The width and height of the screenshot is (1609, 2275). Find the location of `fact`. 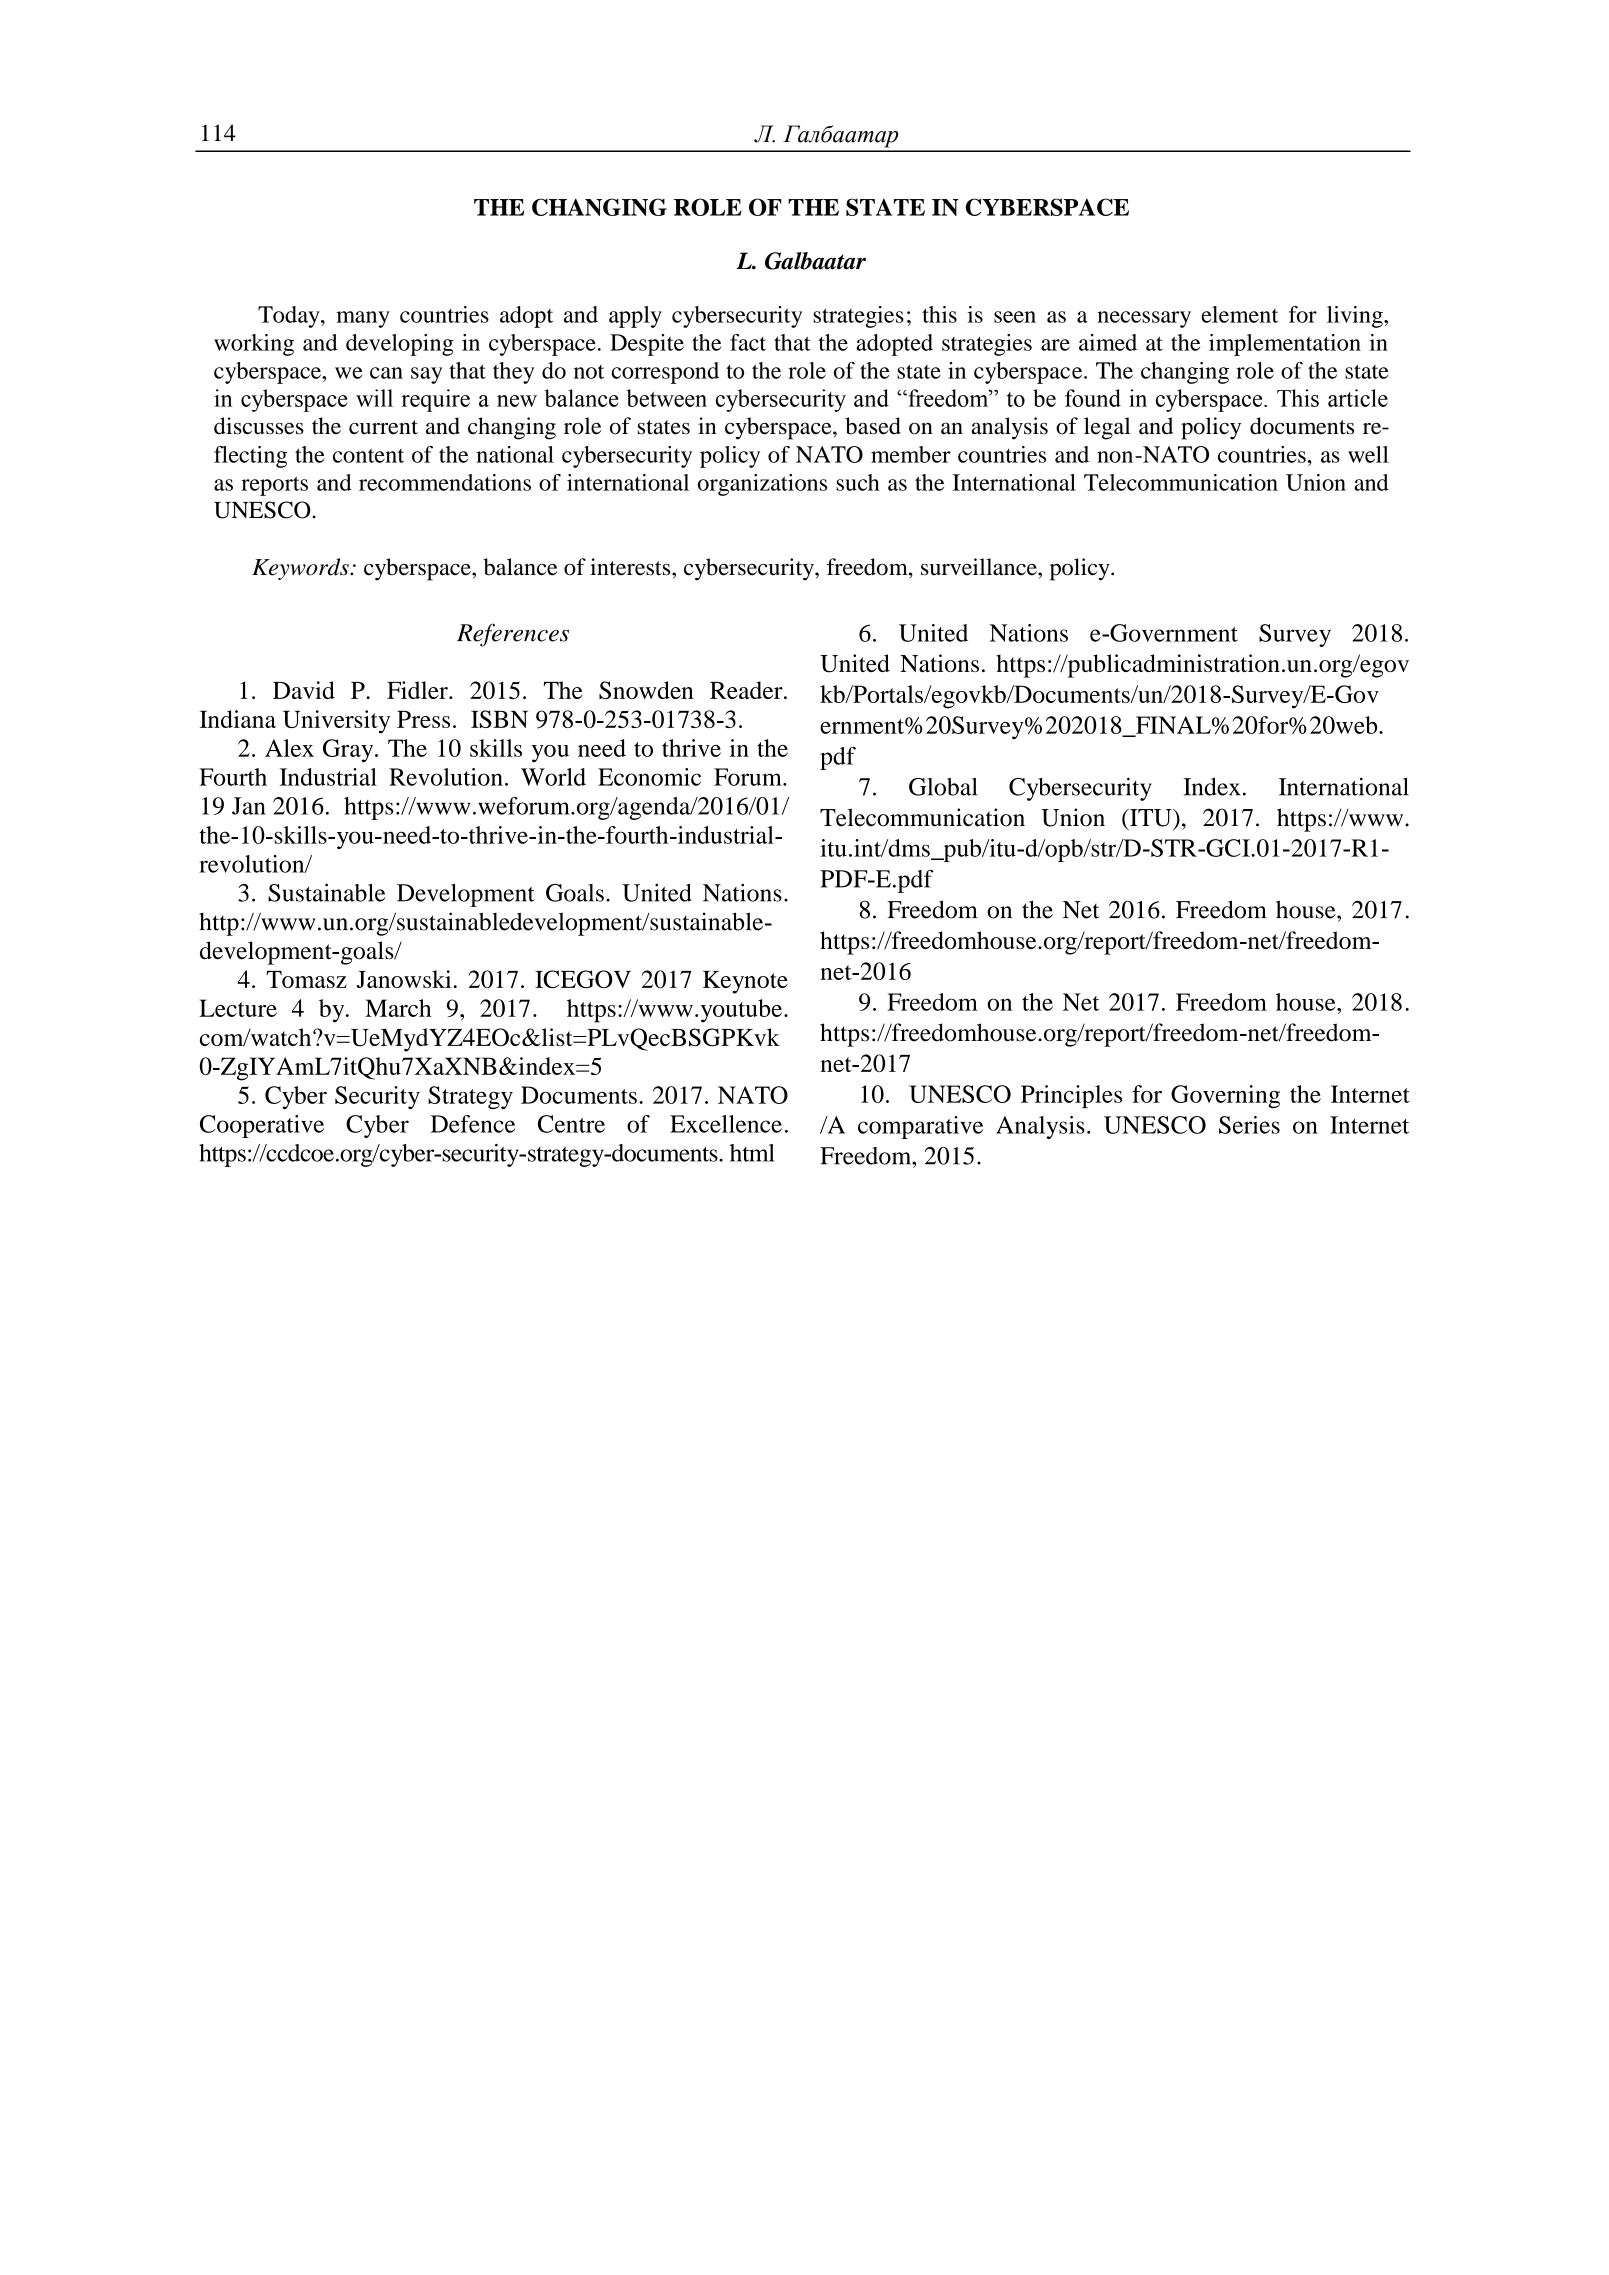

fact is located at coordinates (748, 342).
